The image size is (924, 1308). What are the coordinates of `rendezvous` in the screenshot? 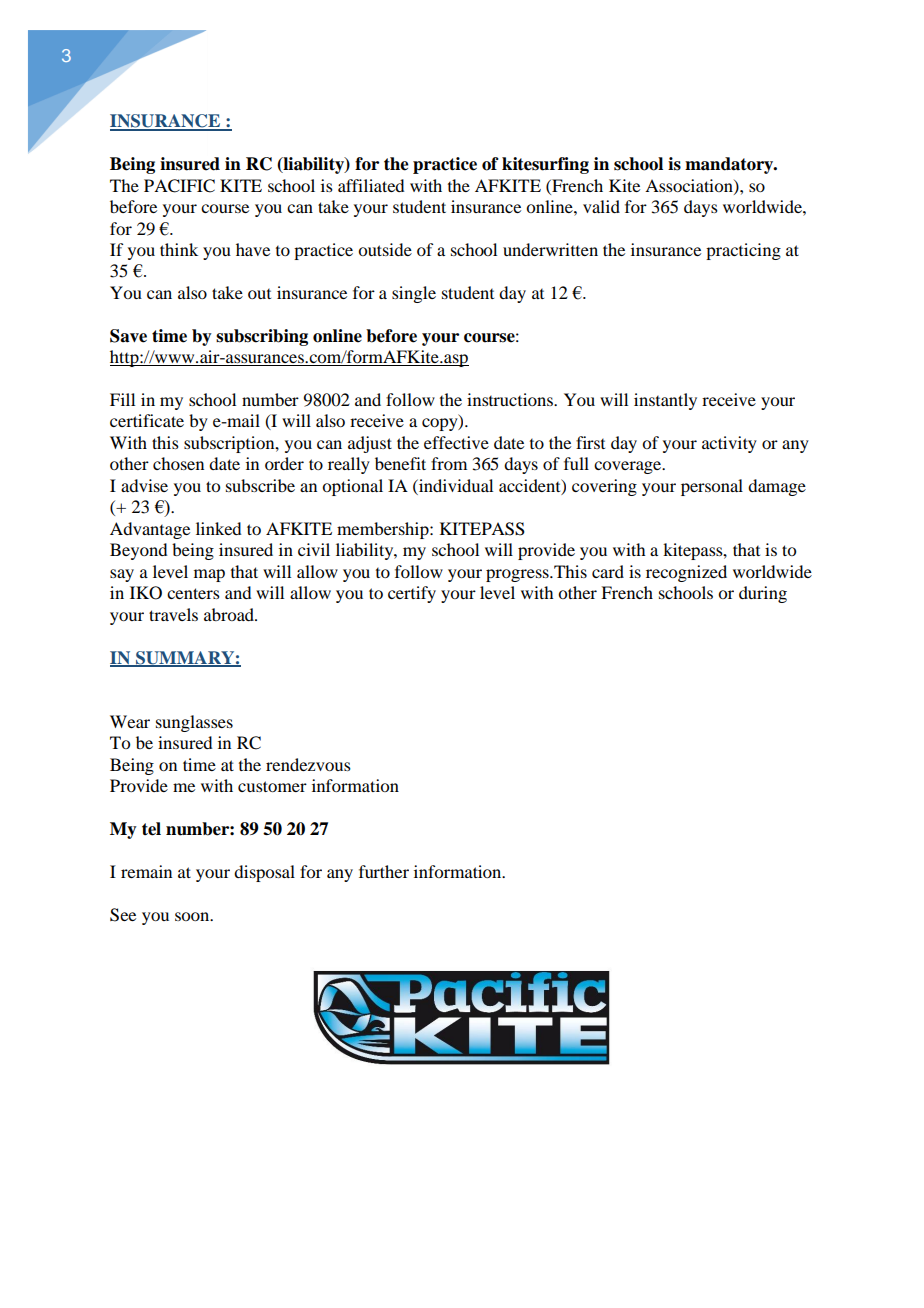 It's located at (308, 764).
